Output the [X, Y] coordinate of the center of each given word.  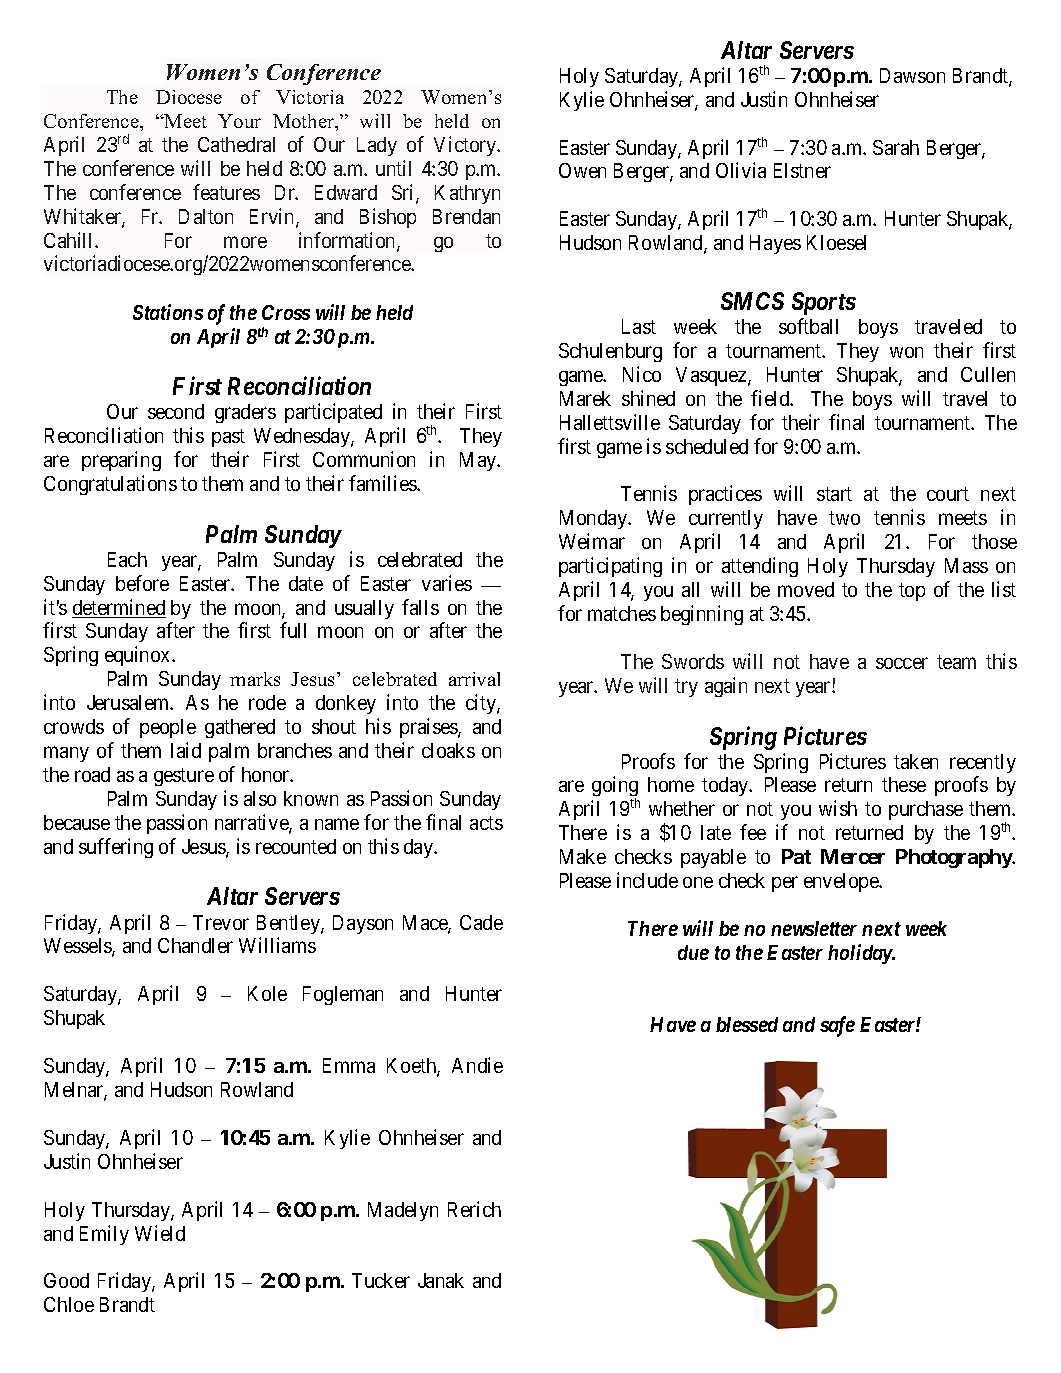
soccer [902, 663]
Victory [466, 146]
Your [239, 121]
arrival [474, 679]
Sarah [896, 147]
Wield [160, 1233]
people [168, 728]
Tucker [381, 1280]
